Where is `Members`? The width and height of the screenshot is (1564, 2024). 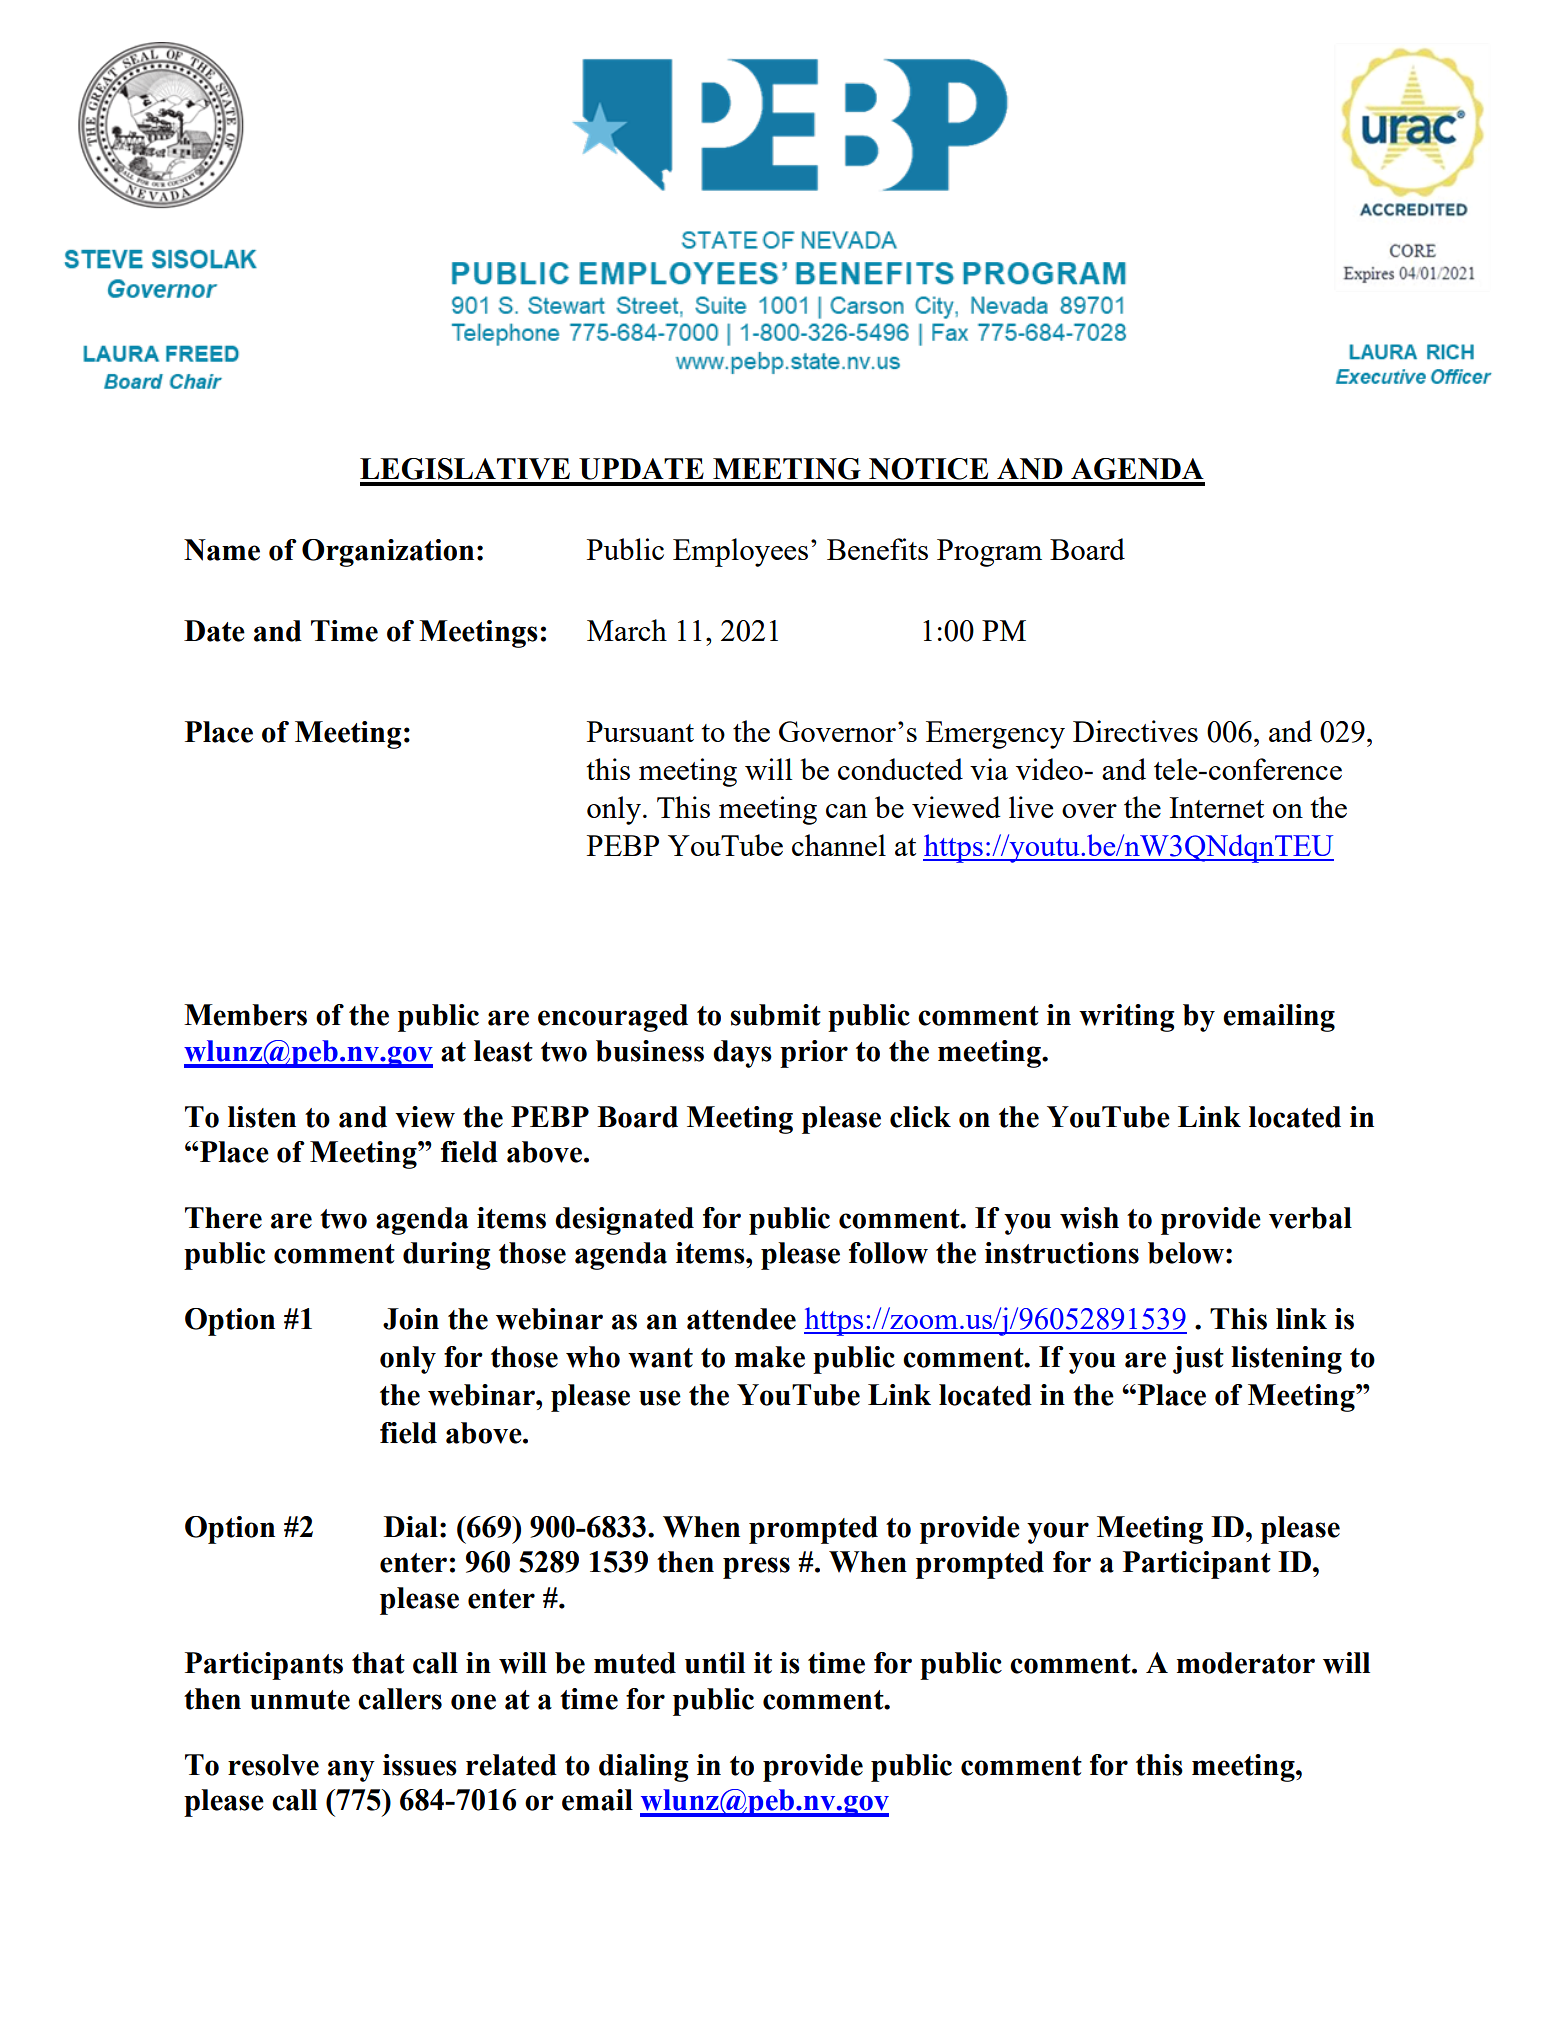 Members is located at coordinates (245, 1015).
